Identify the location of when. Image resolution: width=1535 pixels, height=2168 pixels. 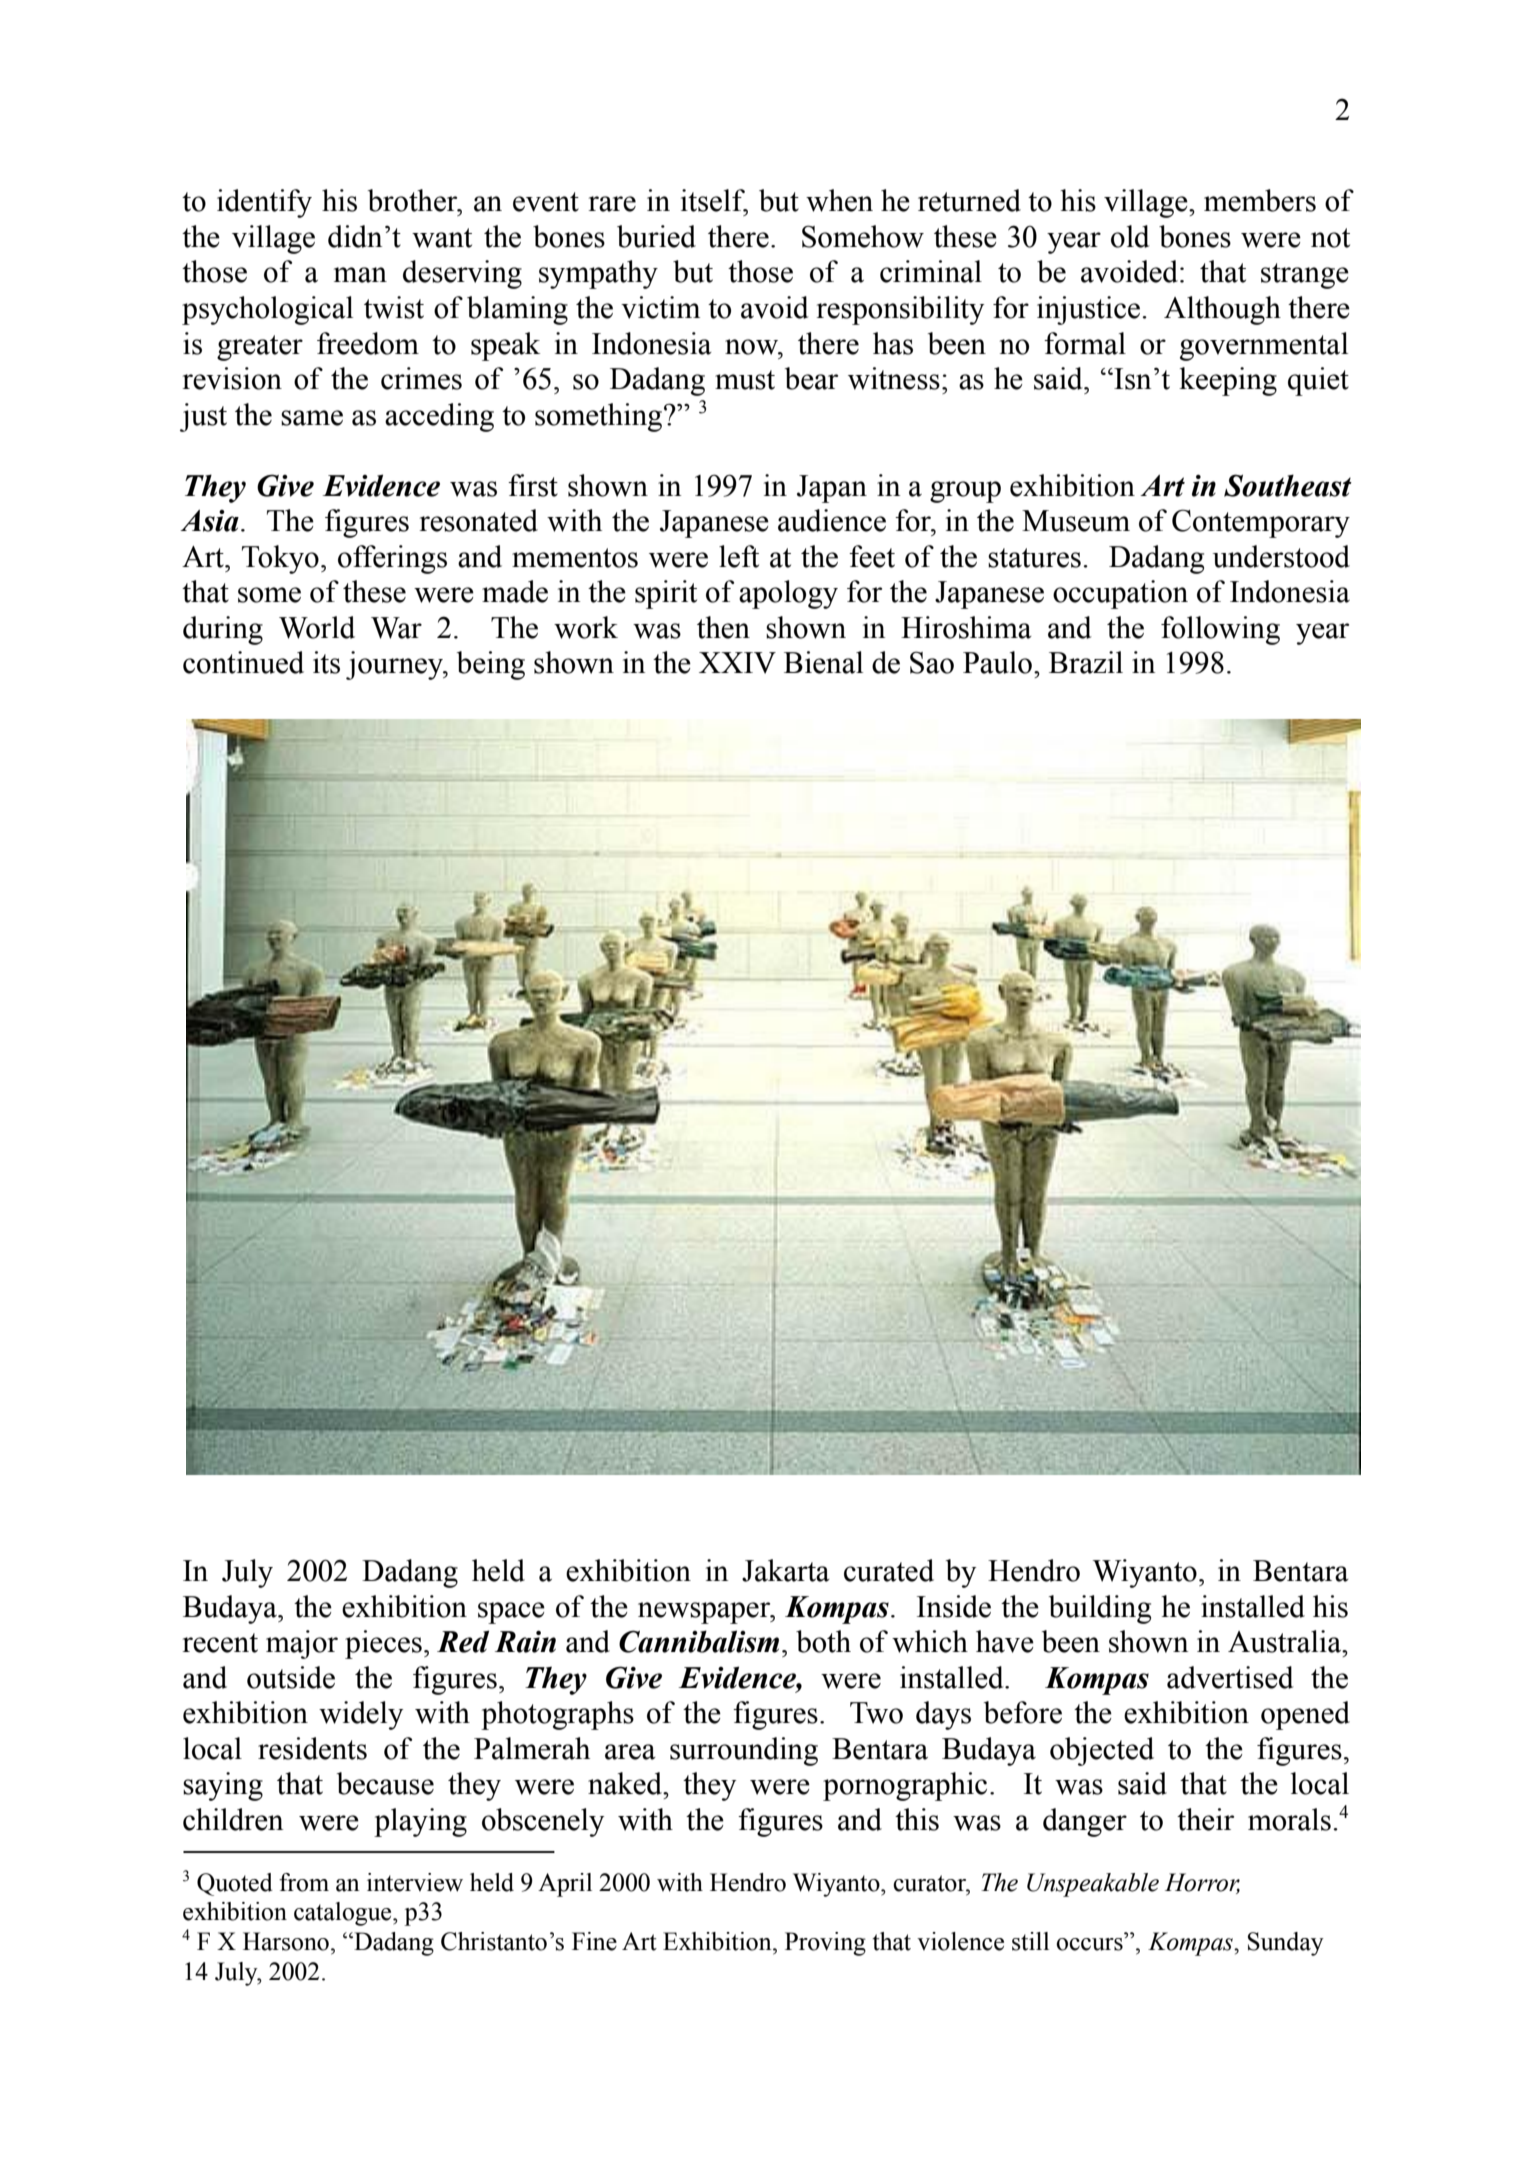
(839, 200).
